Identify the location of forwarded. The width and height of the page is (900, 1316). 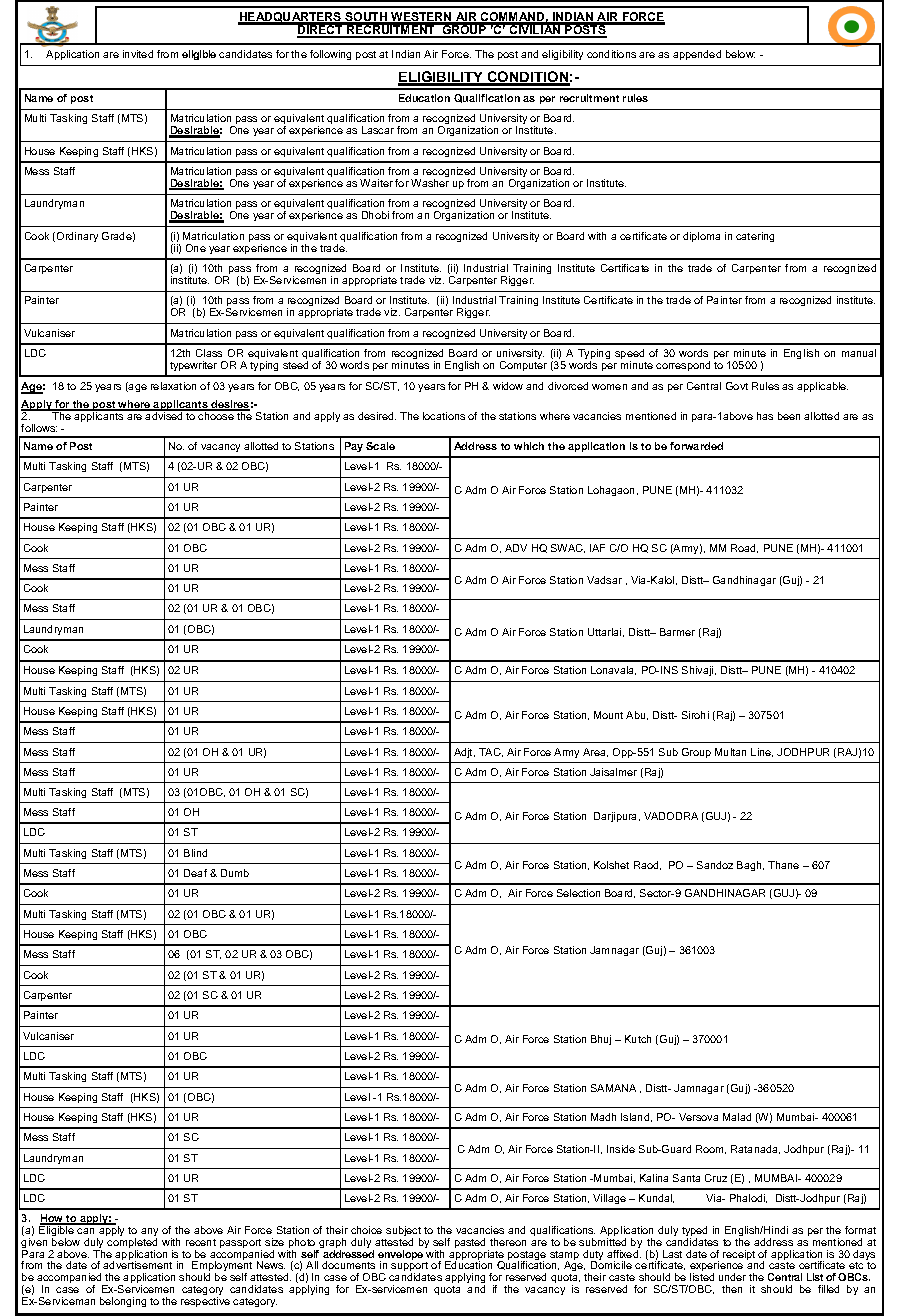
(696, 446).
